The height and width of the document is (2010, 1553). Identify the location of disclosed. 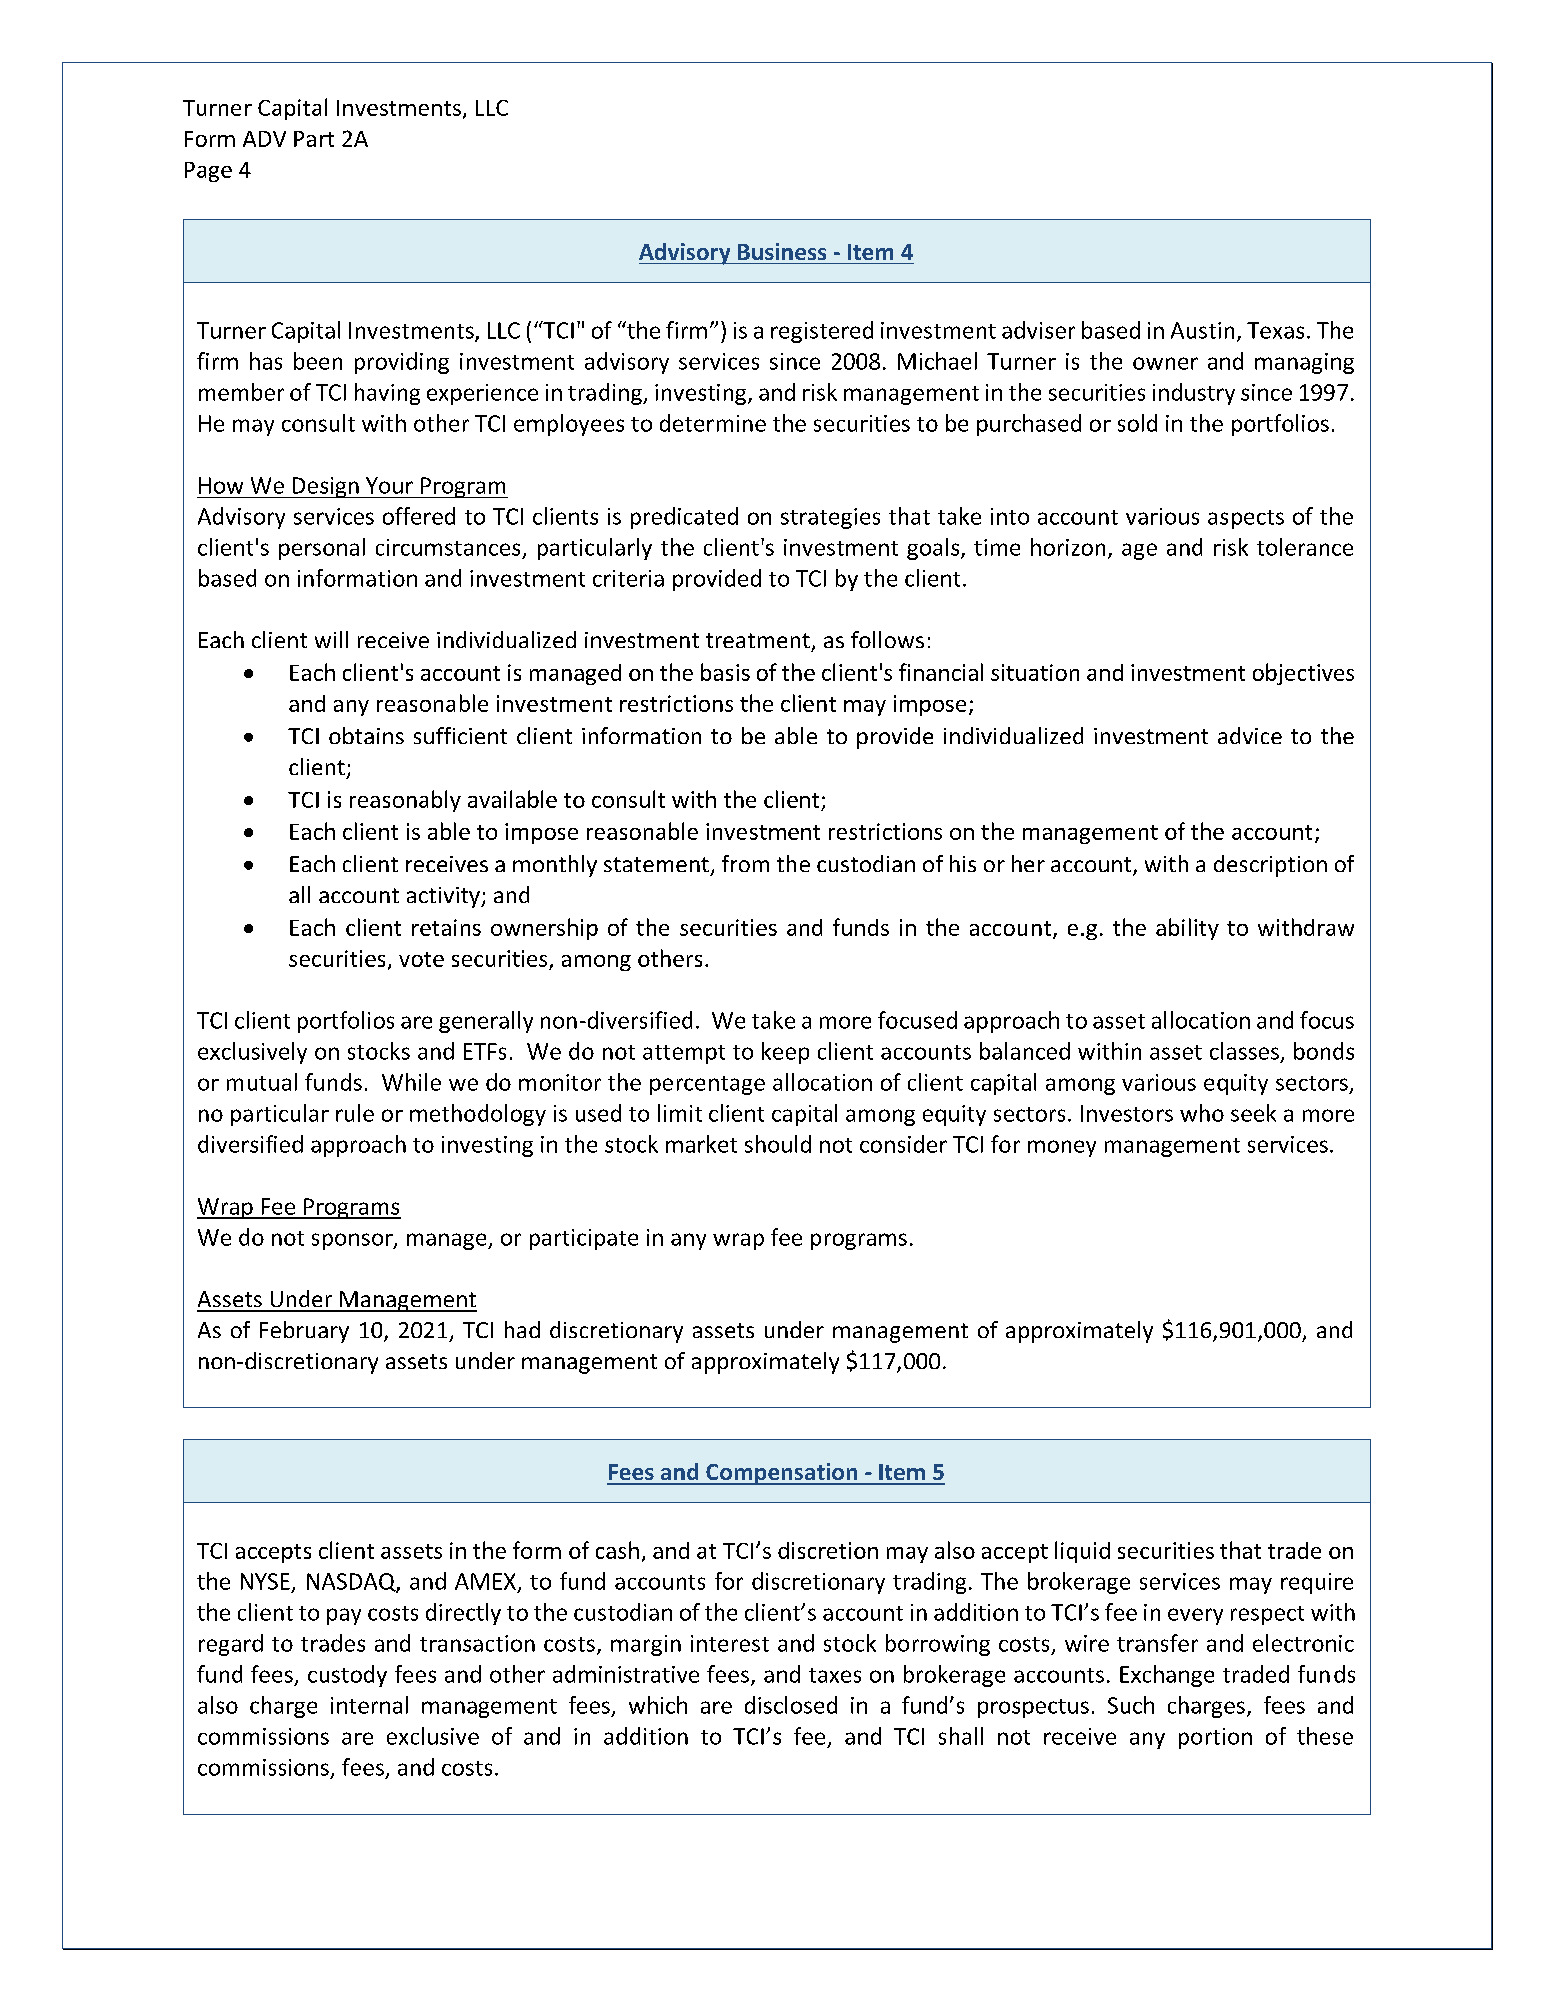
(791, 1705).
